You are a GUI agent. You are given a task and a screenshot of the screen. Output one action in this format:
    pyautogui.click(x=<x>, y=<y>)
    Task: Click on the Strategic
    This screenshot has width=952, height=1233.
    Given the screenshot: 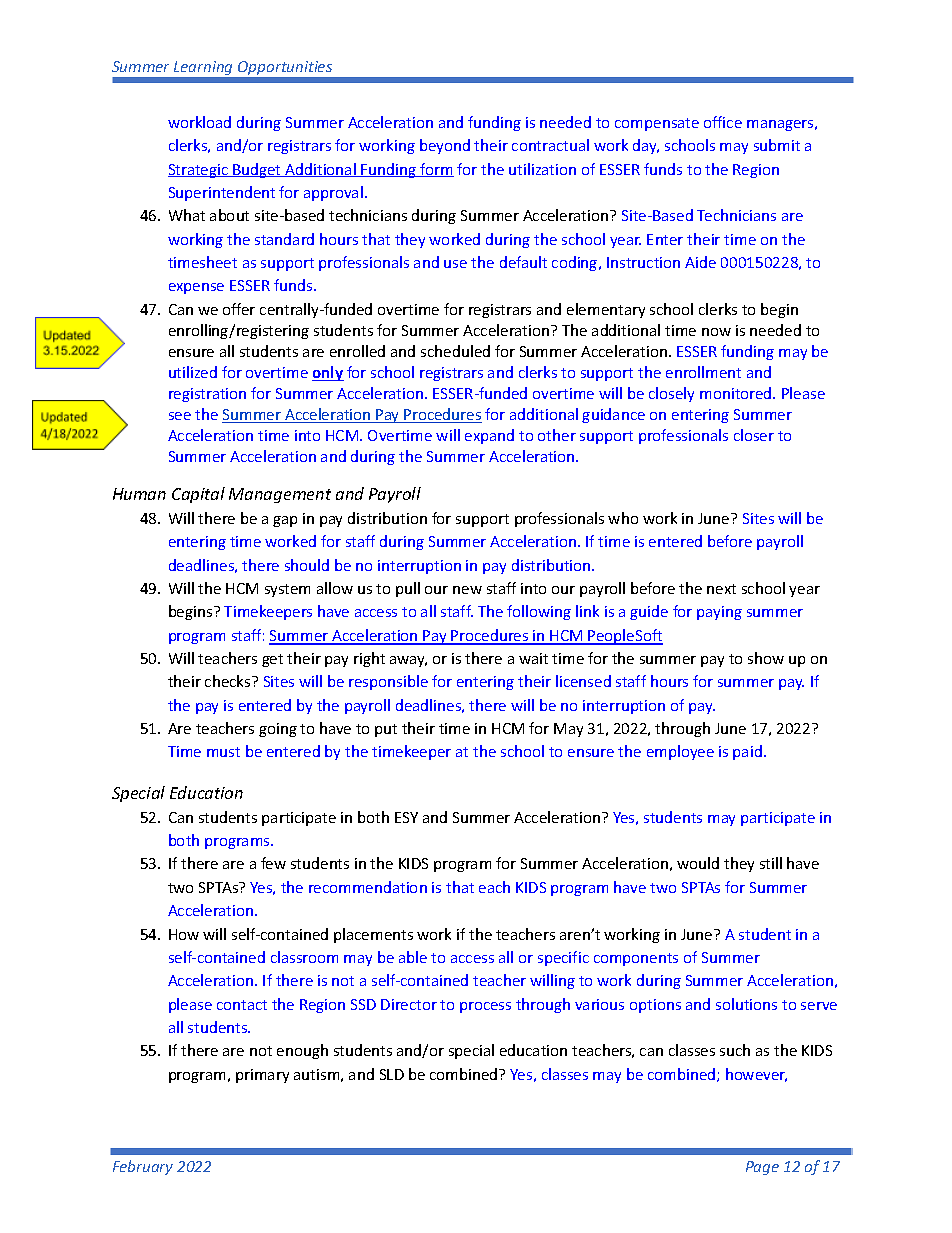 What is the action you would take?
    pyautogui.click(x=199, y=171)
